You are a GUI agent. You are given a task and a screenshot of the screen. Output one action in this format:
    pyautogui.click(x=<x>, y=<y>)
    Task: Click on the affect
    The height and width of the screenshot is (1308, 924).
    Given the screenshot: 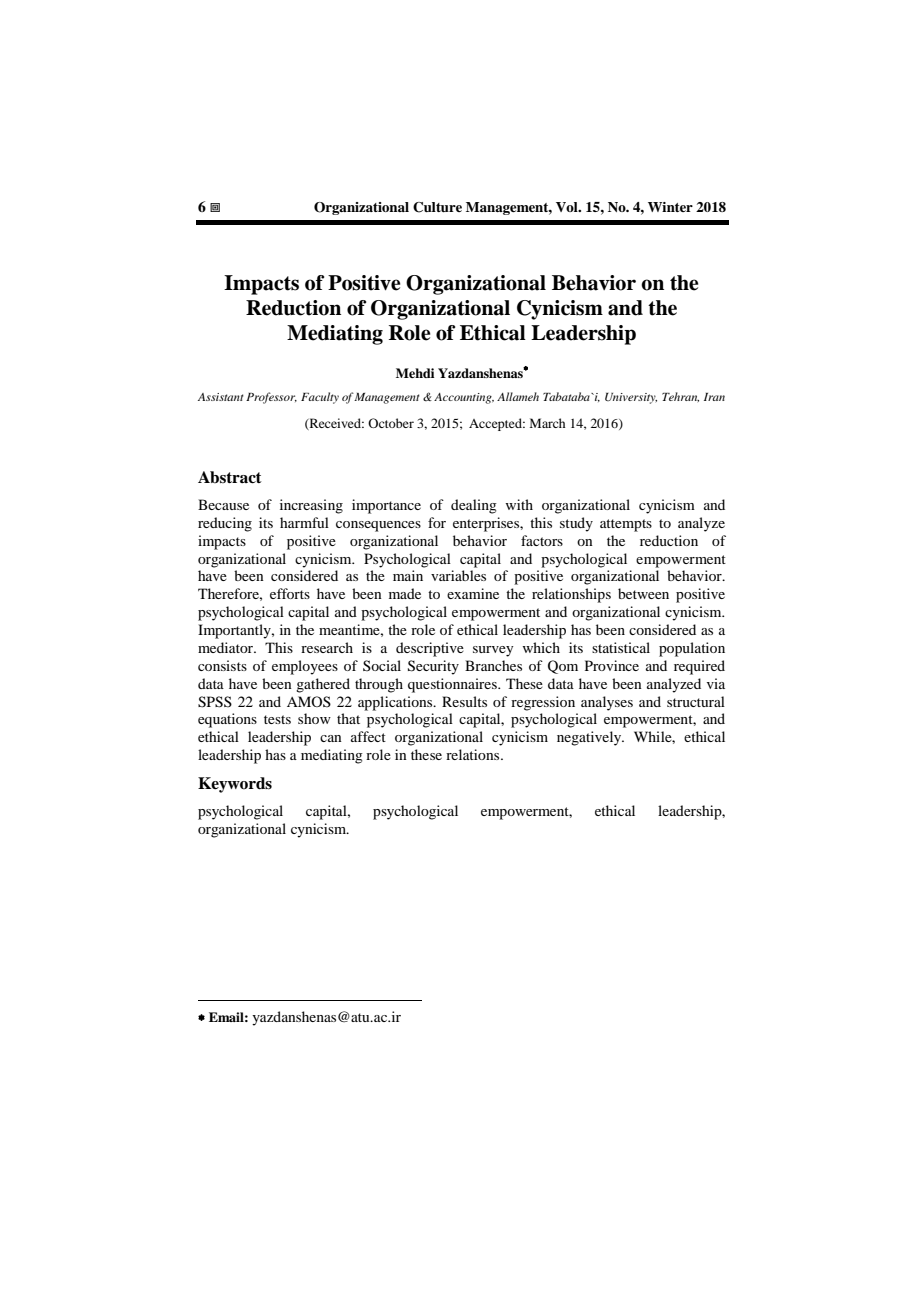 What is the action you would take?
    pyautogui.click(x=368, y=736)
